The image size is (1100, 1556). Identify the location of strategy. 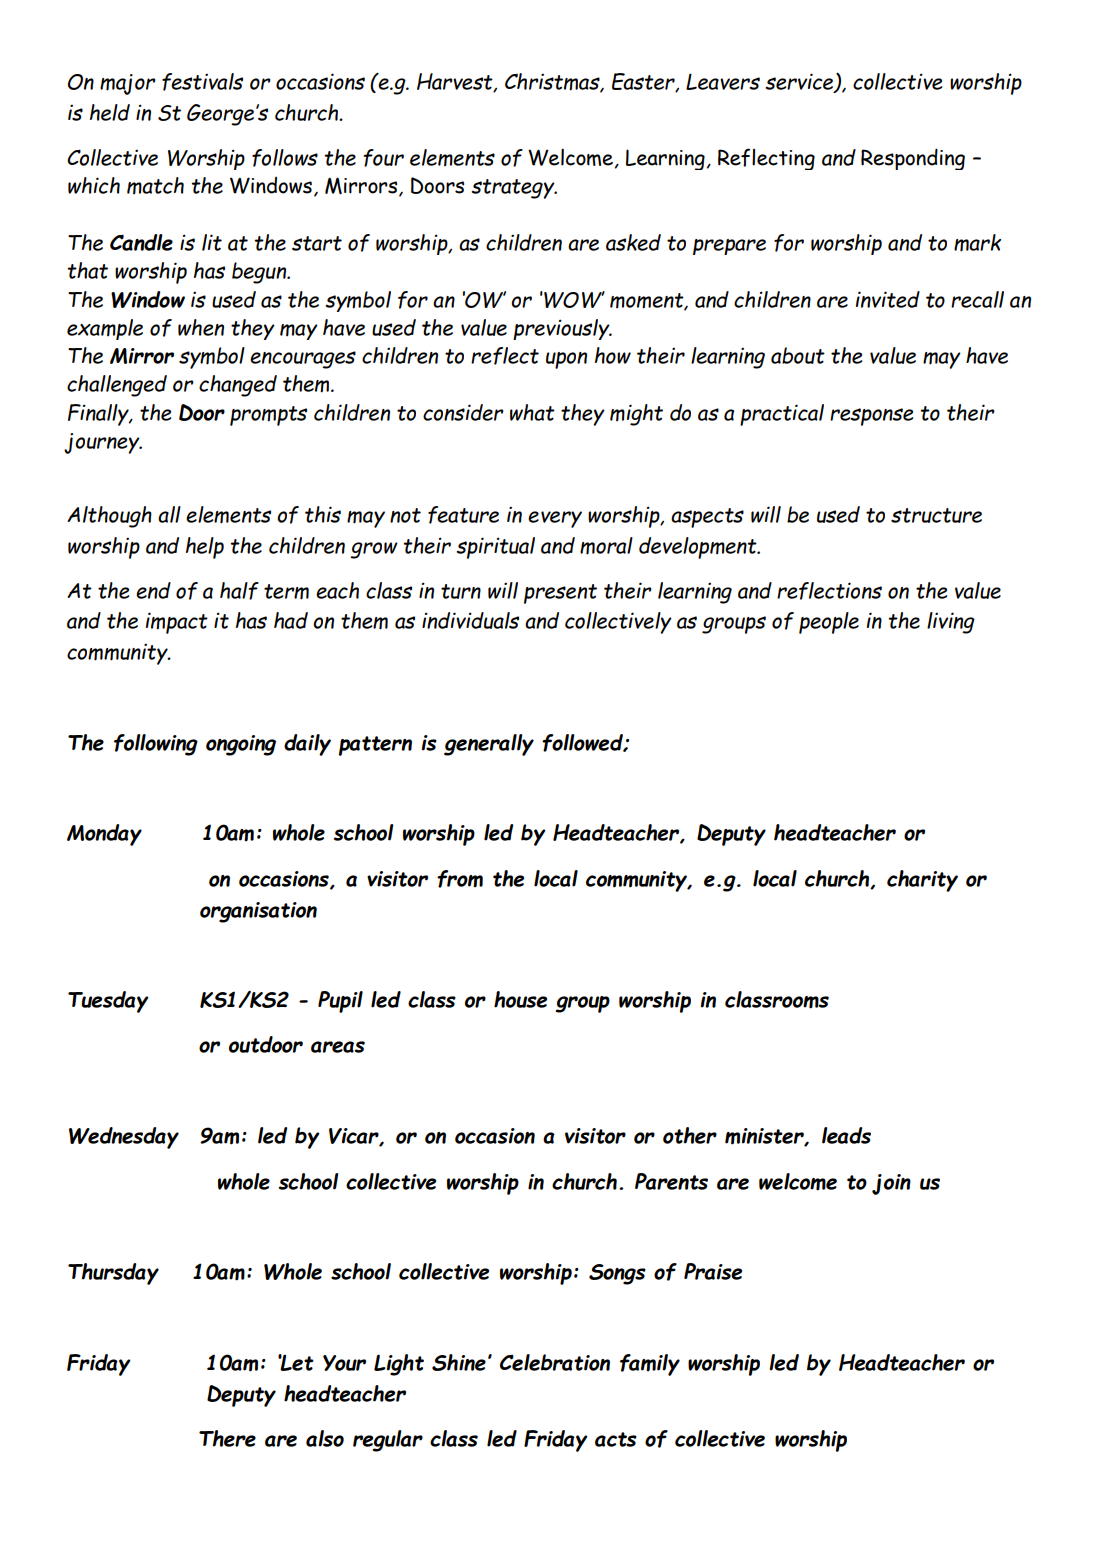
(514, 189).
